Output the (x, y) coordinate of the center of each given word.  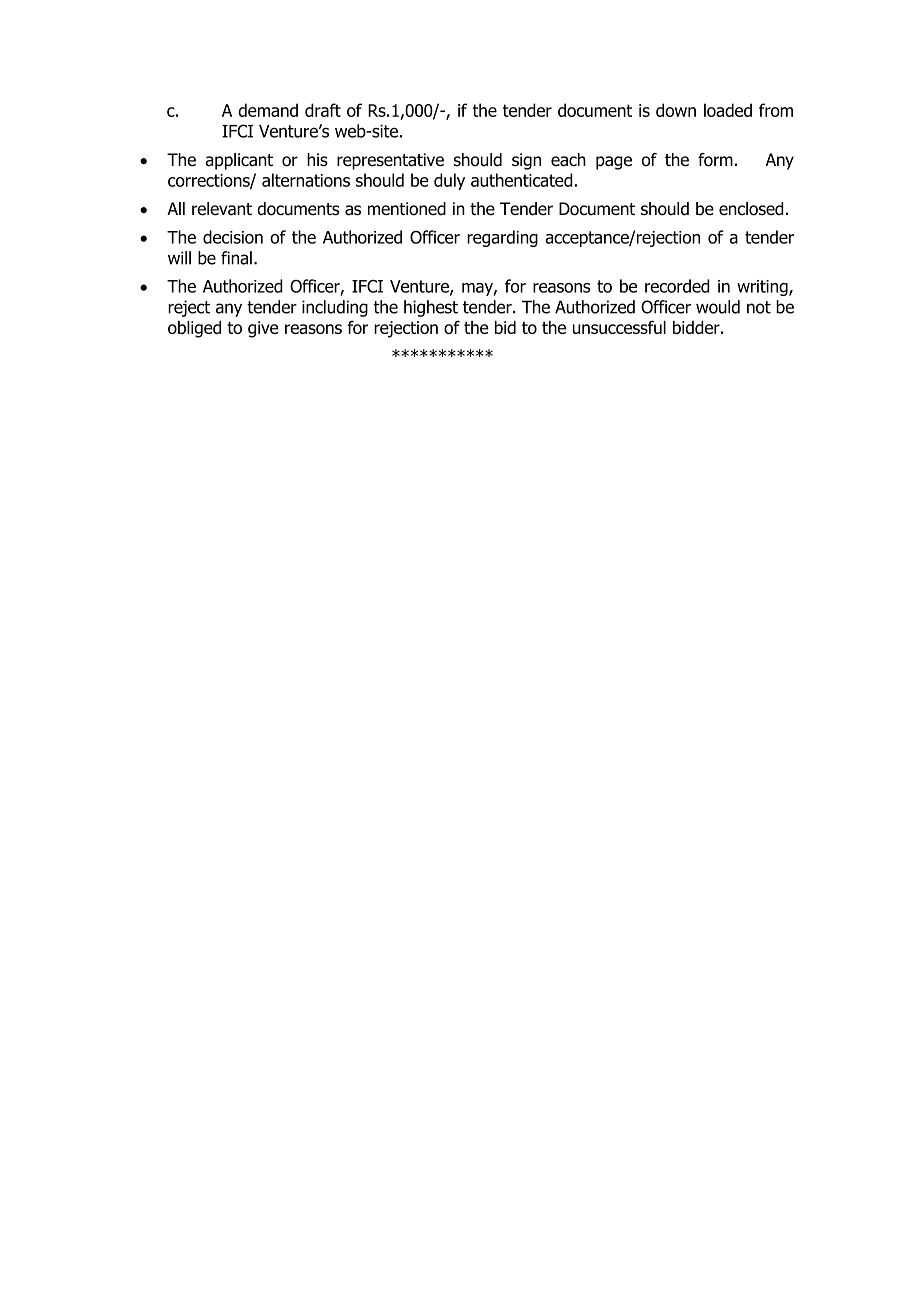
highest (431, 308)
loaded (728, 110)
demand (268, 110)
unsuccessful (619, 327)
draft (323, 110)
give (263, 329)
